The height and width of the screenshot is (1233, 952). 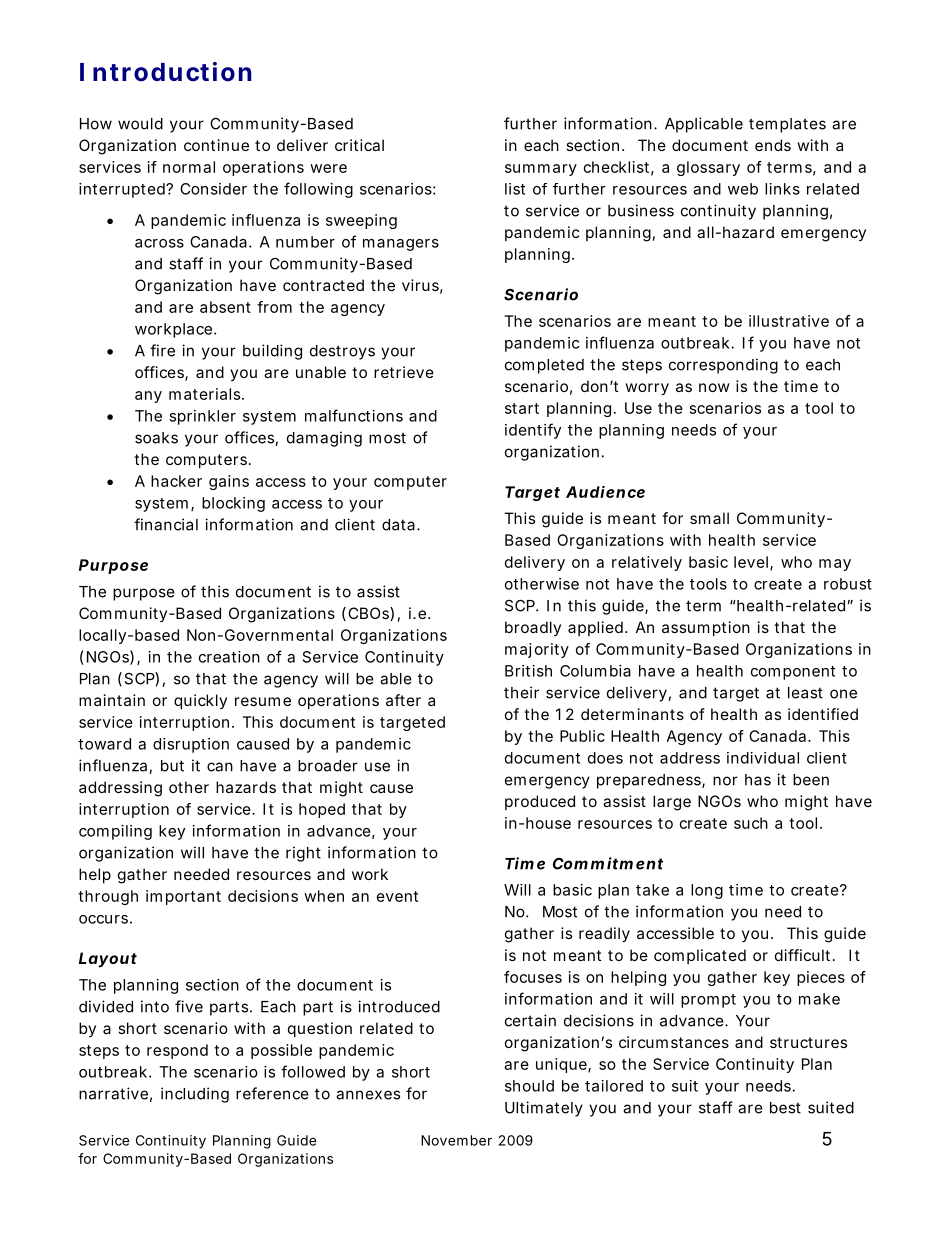 I want to click on identify, so click(x=533, y=431).
